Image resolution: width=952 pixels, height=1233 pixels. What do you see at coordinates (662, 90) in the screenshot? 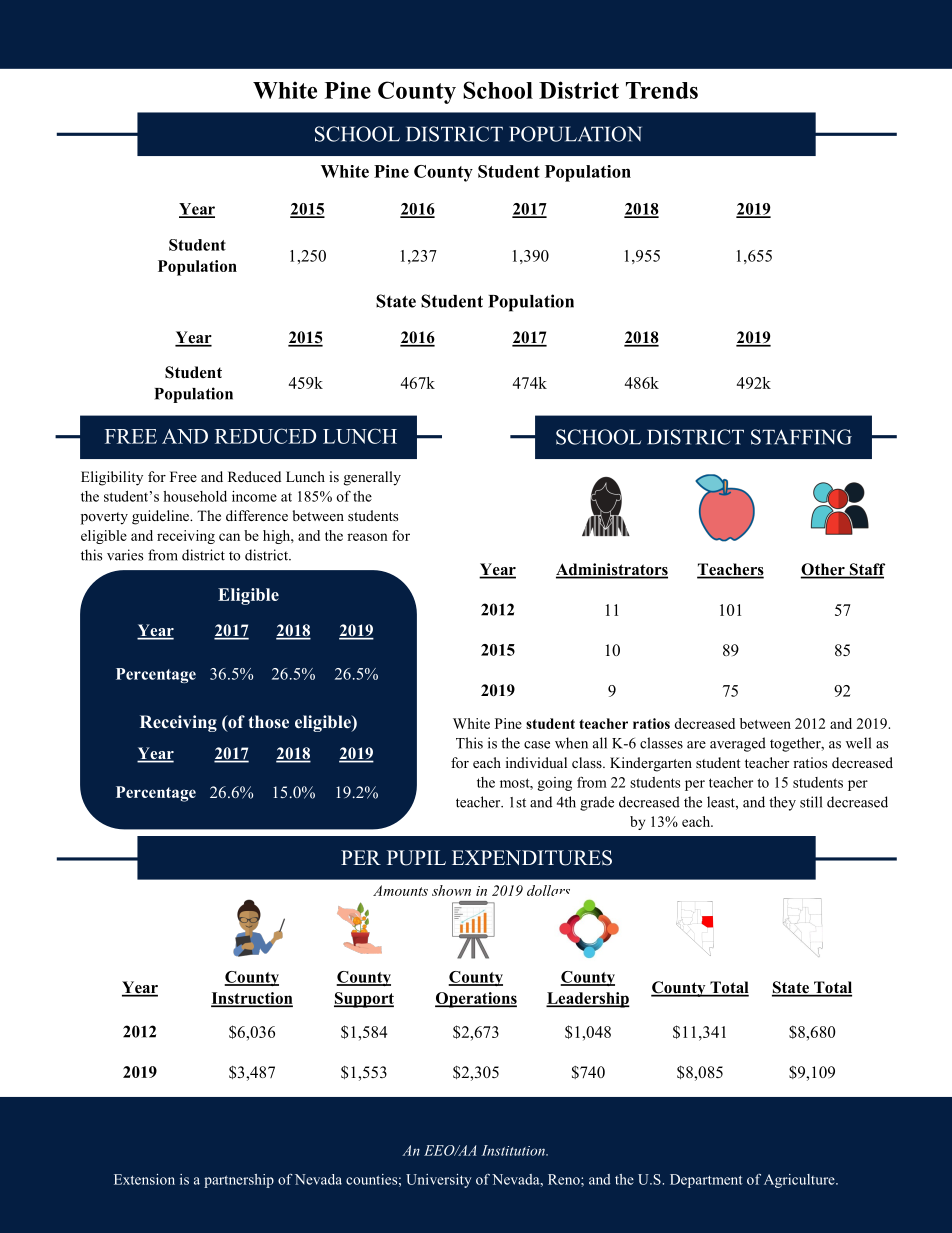
I see `Trends` at bounding box center [662, 90].
